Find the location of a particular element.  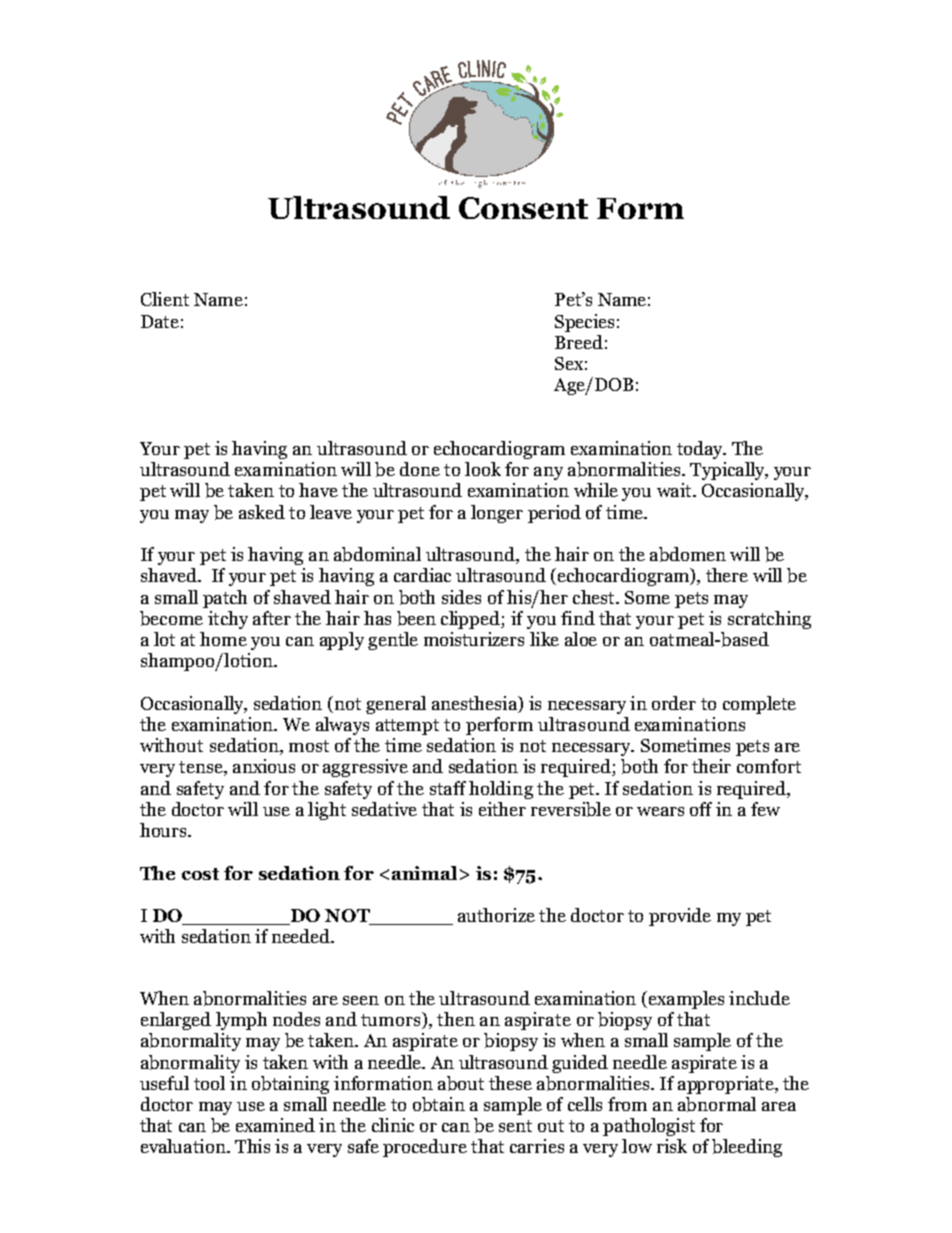

anesthesia is located at coordinates (475, 704).
